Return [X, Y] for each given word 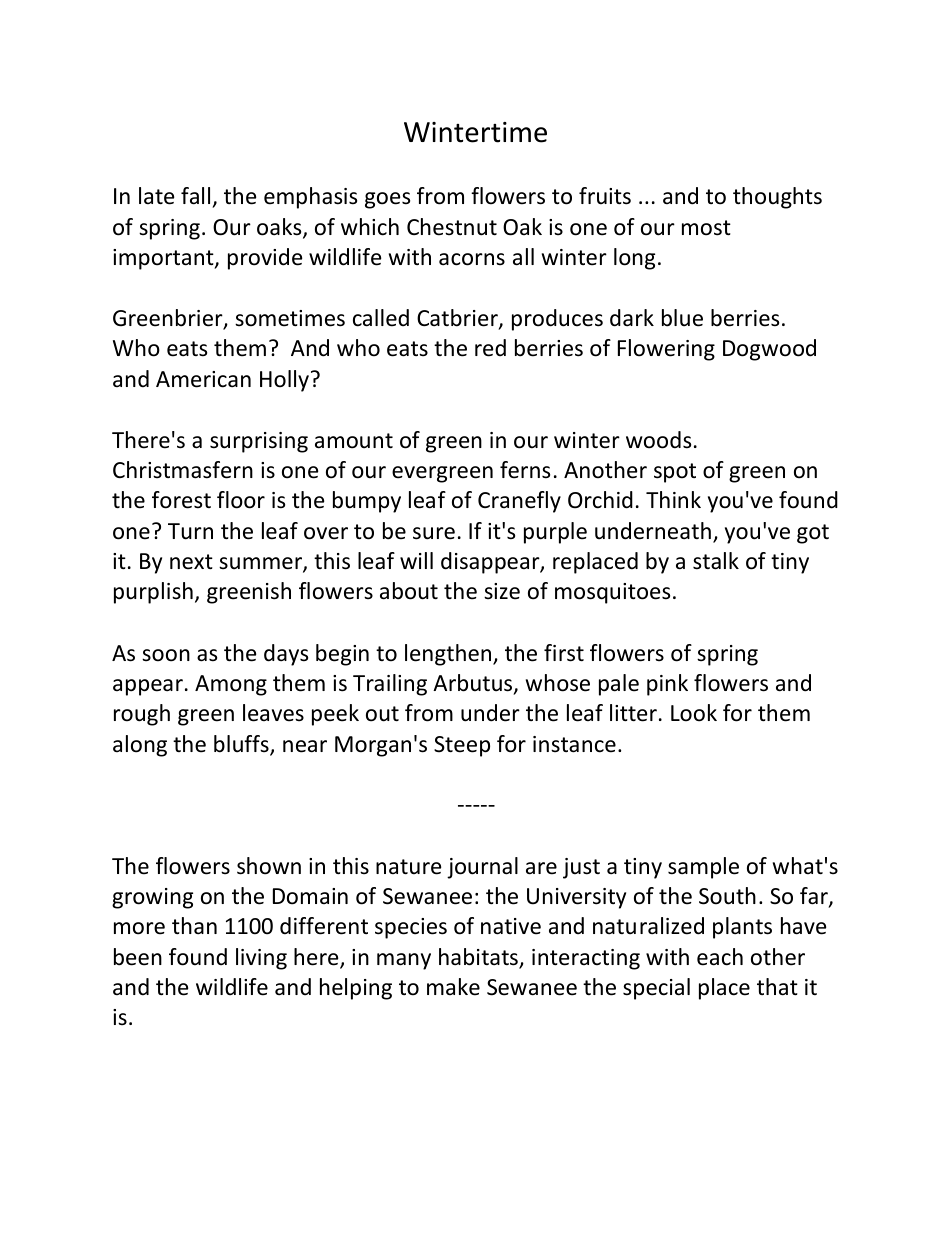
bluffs [242, 745]
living [261, 959]
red [490, 348]
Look [694, 713]
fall [195, 196]
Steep [462, 746]
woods [658, 440]
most [706, 228]
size [502, 591]
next [191, 562]
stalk [716, 561]
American [203, 379]
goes [387, 200]
